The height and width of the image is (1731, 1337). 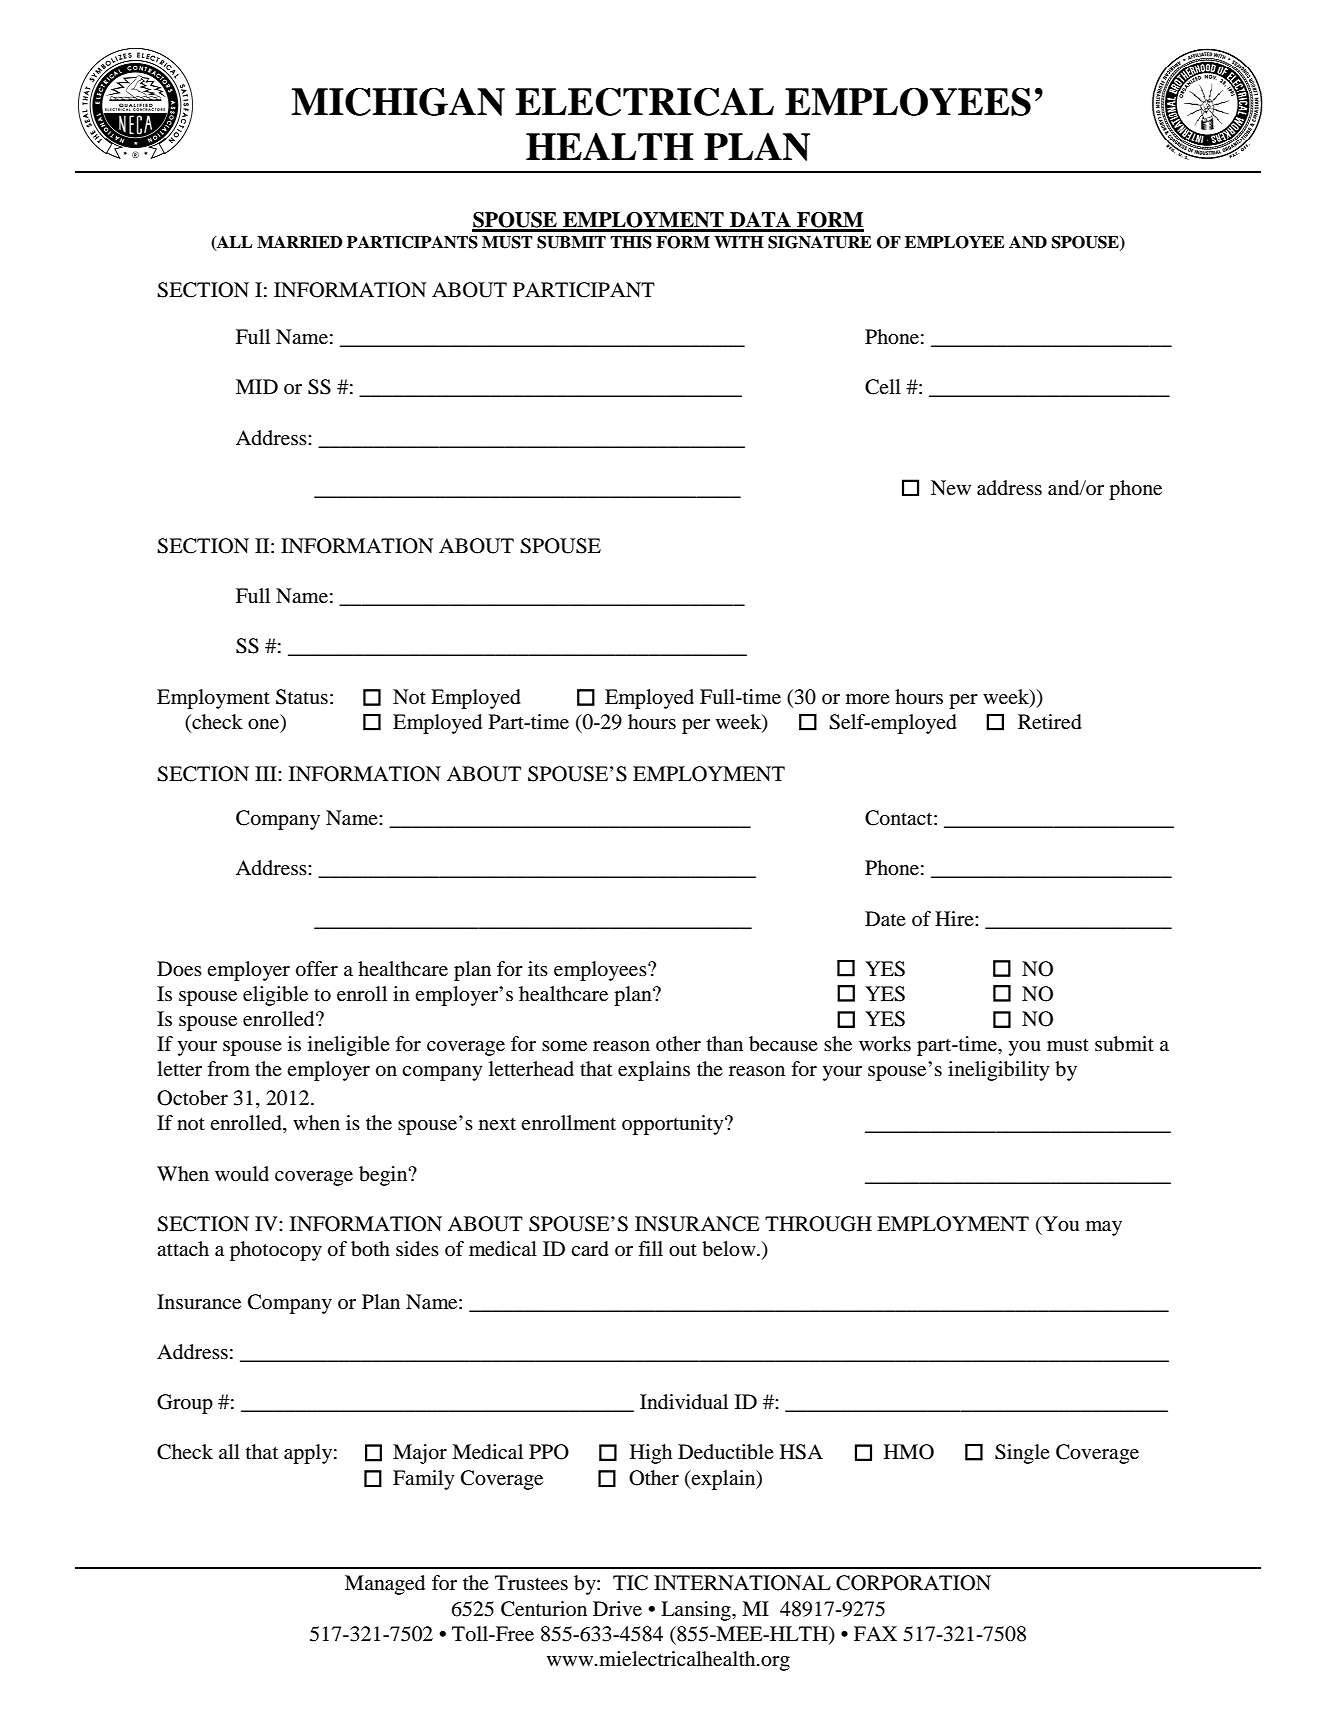 What do you see at coordinates (302, 697) in the image?
I see `Status` at bounding box center [302, 697].
